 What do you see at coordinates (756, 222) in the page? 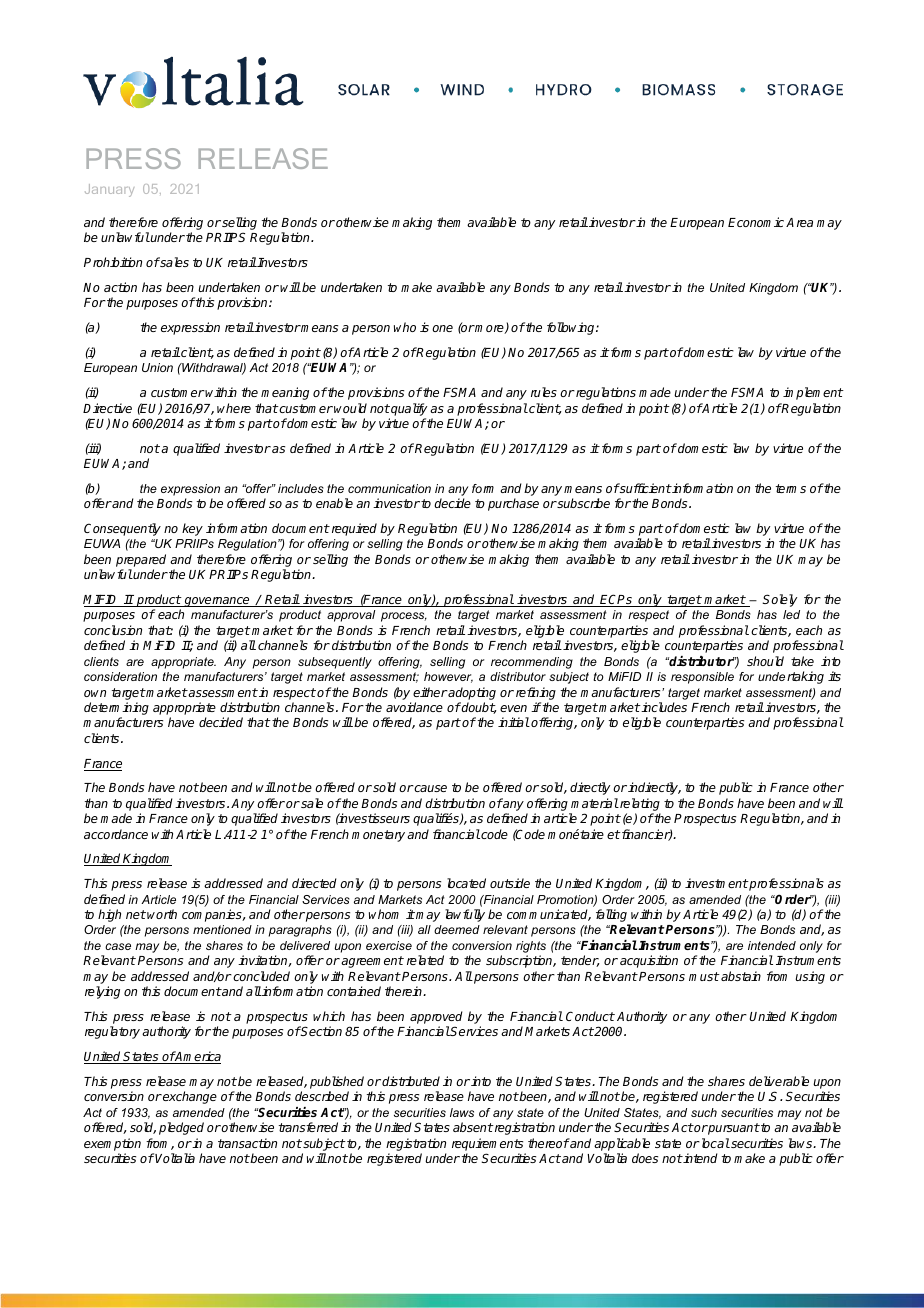
I see `Economic` at bounding box center [756, 222].
